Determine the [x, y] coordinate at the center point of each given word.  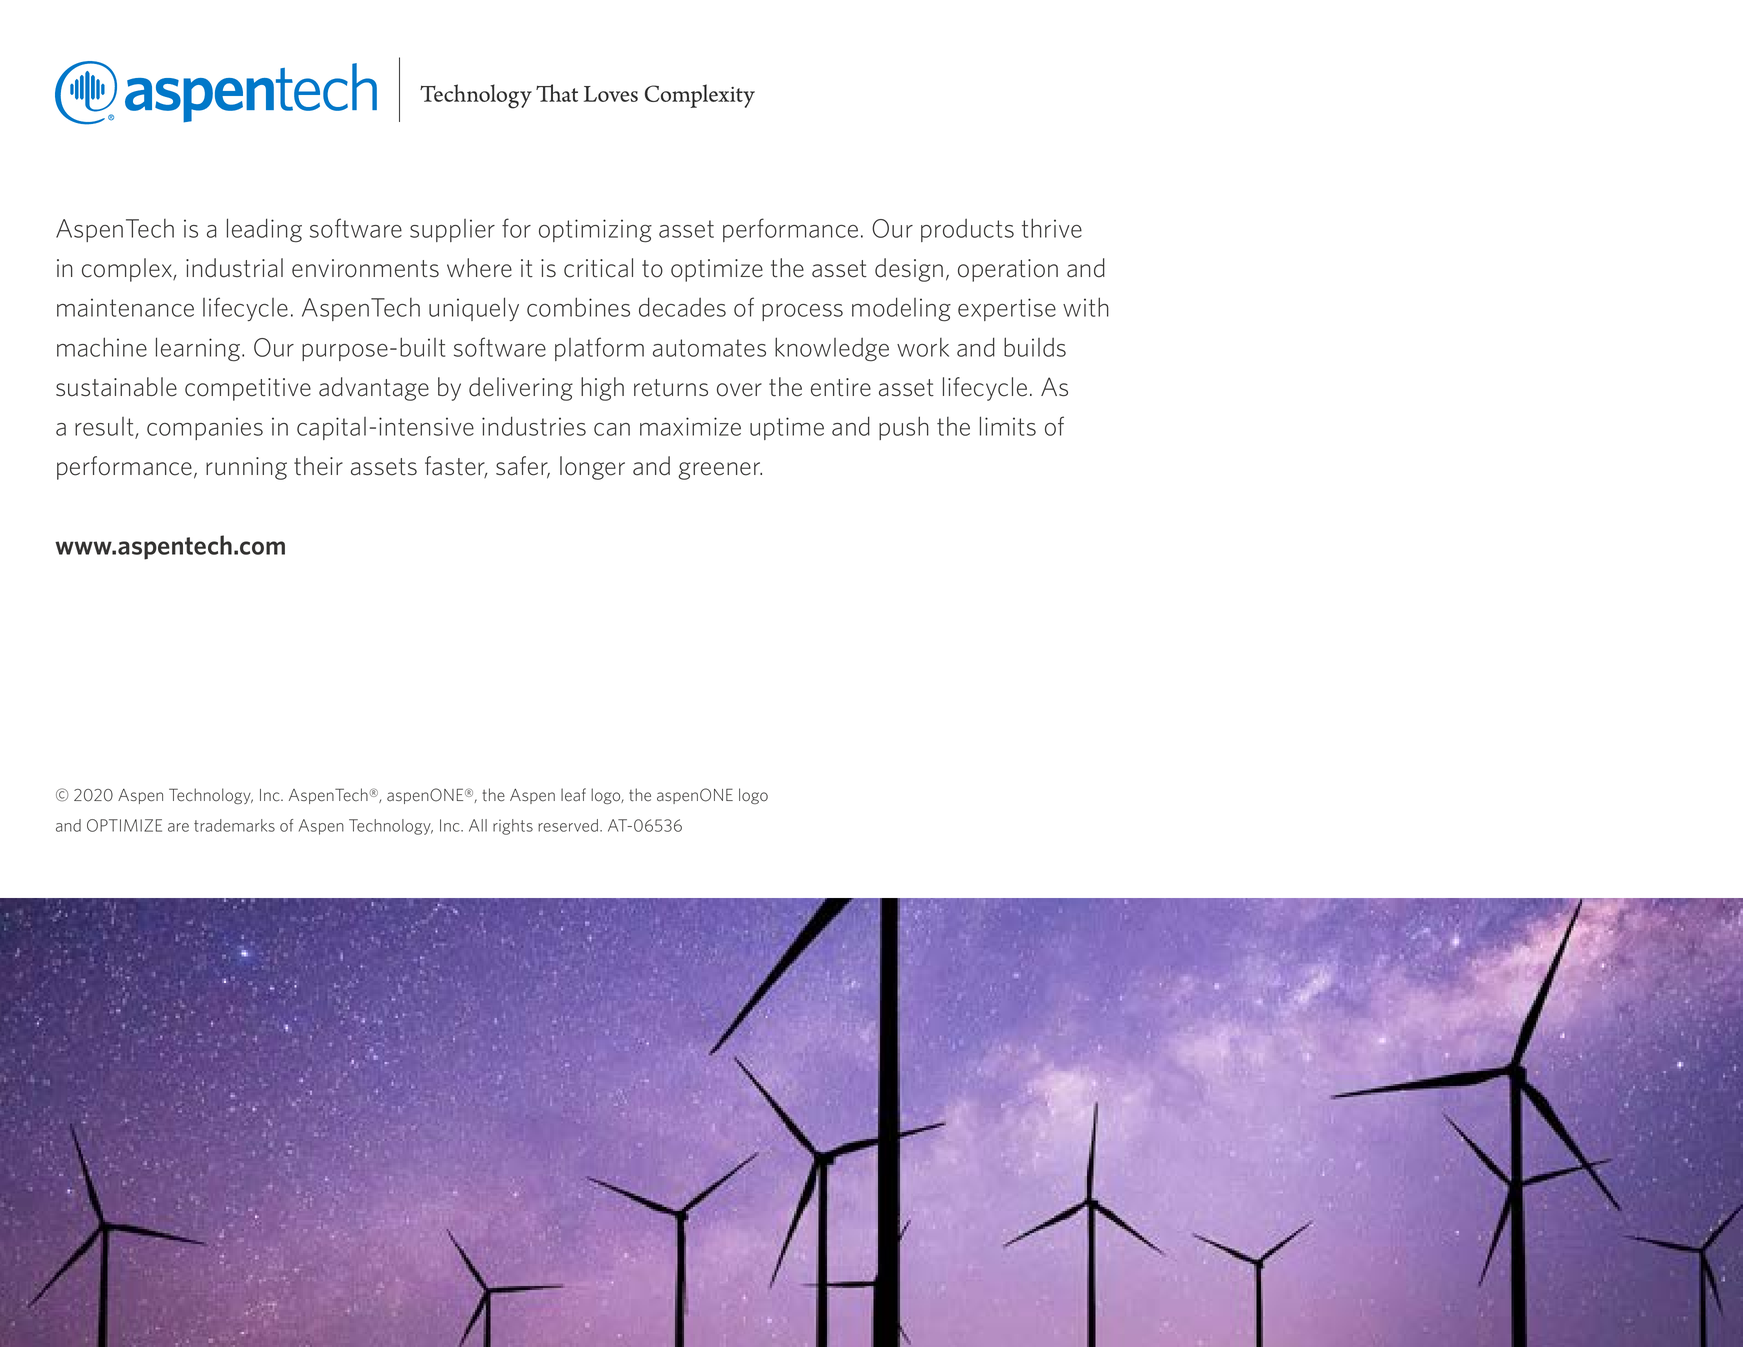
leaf [573, 795]
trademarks [234, 825]
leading [264, 230]
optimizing [595, 231]
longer [592, 468]
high [602, 389]
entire [841, 387]
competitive [248, 389]
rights [513, 827]
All [478, 825]
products [967, 230]
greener [720, 471]
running [246, 468]
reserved [568, 825]
